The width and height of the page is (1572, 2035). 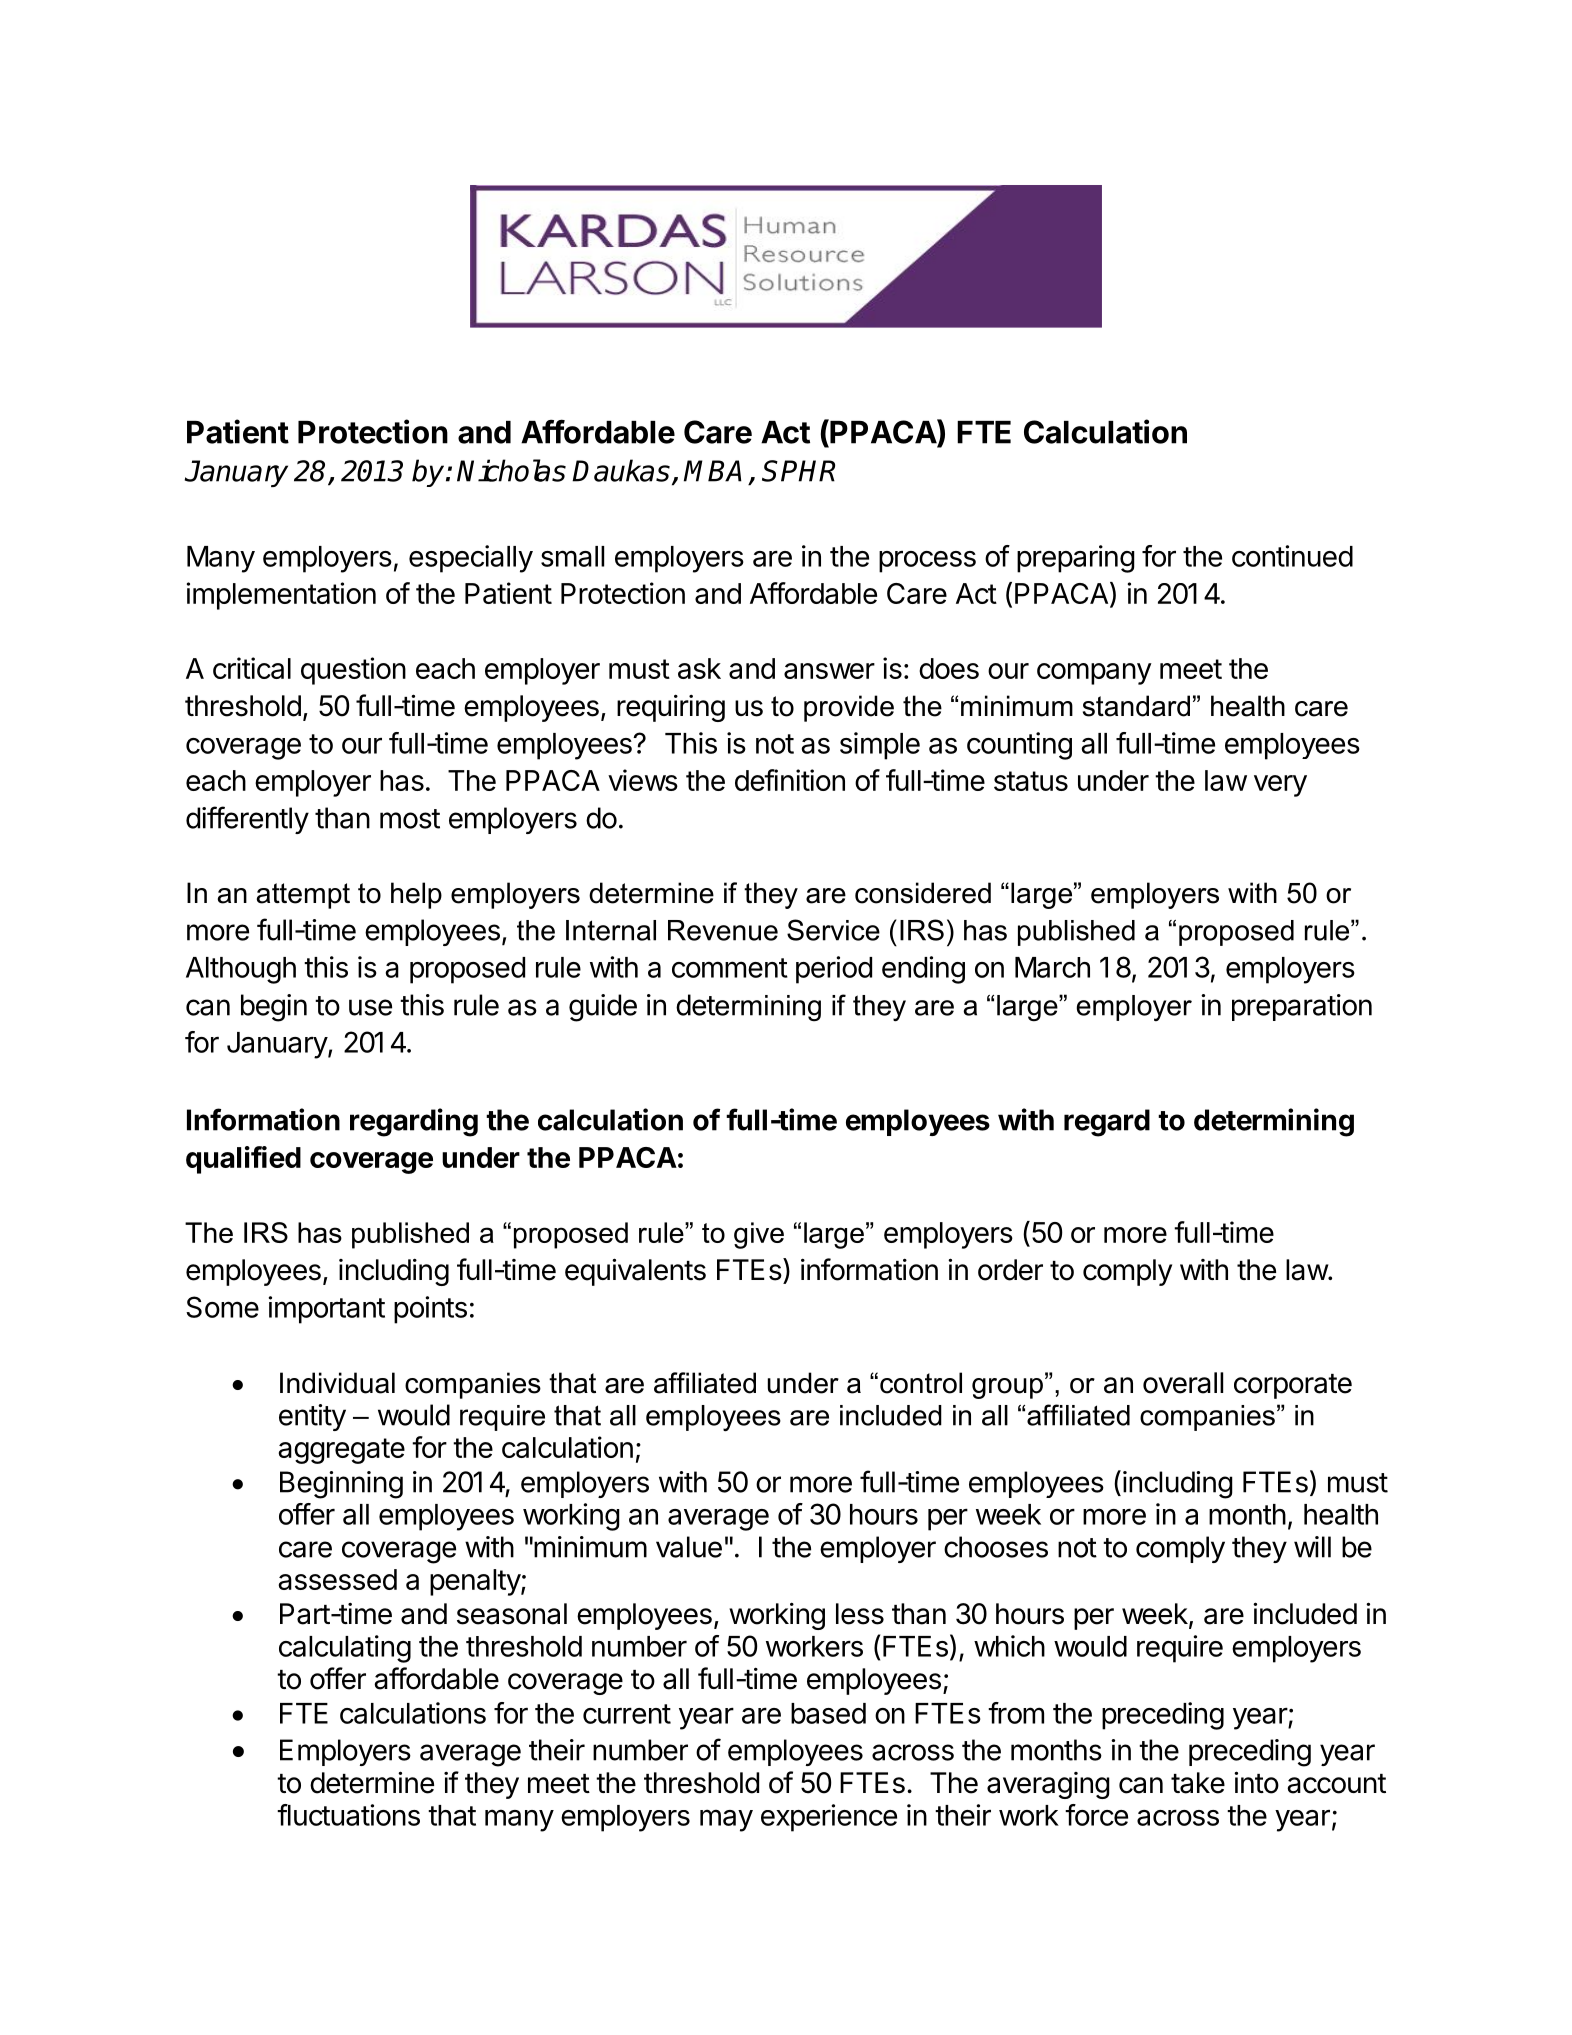 What do you see at coordinates (689, 1547) in the page?
I see `value` at bounding box center [689, 1547].
